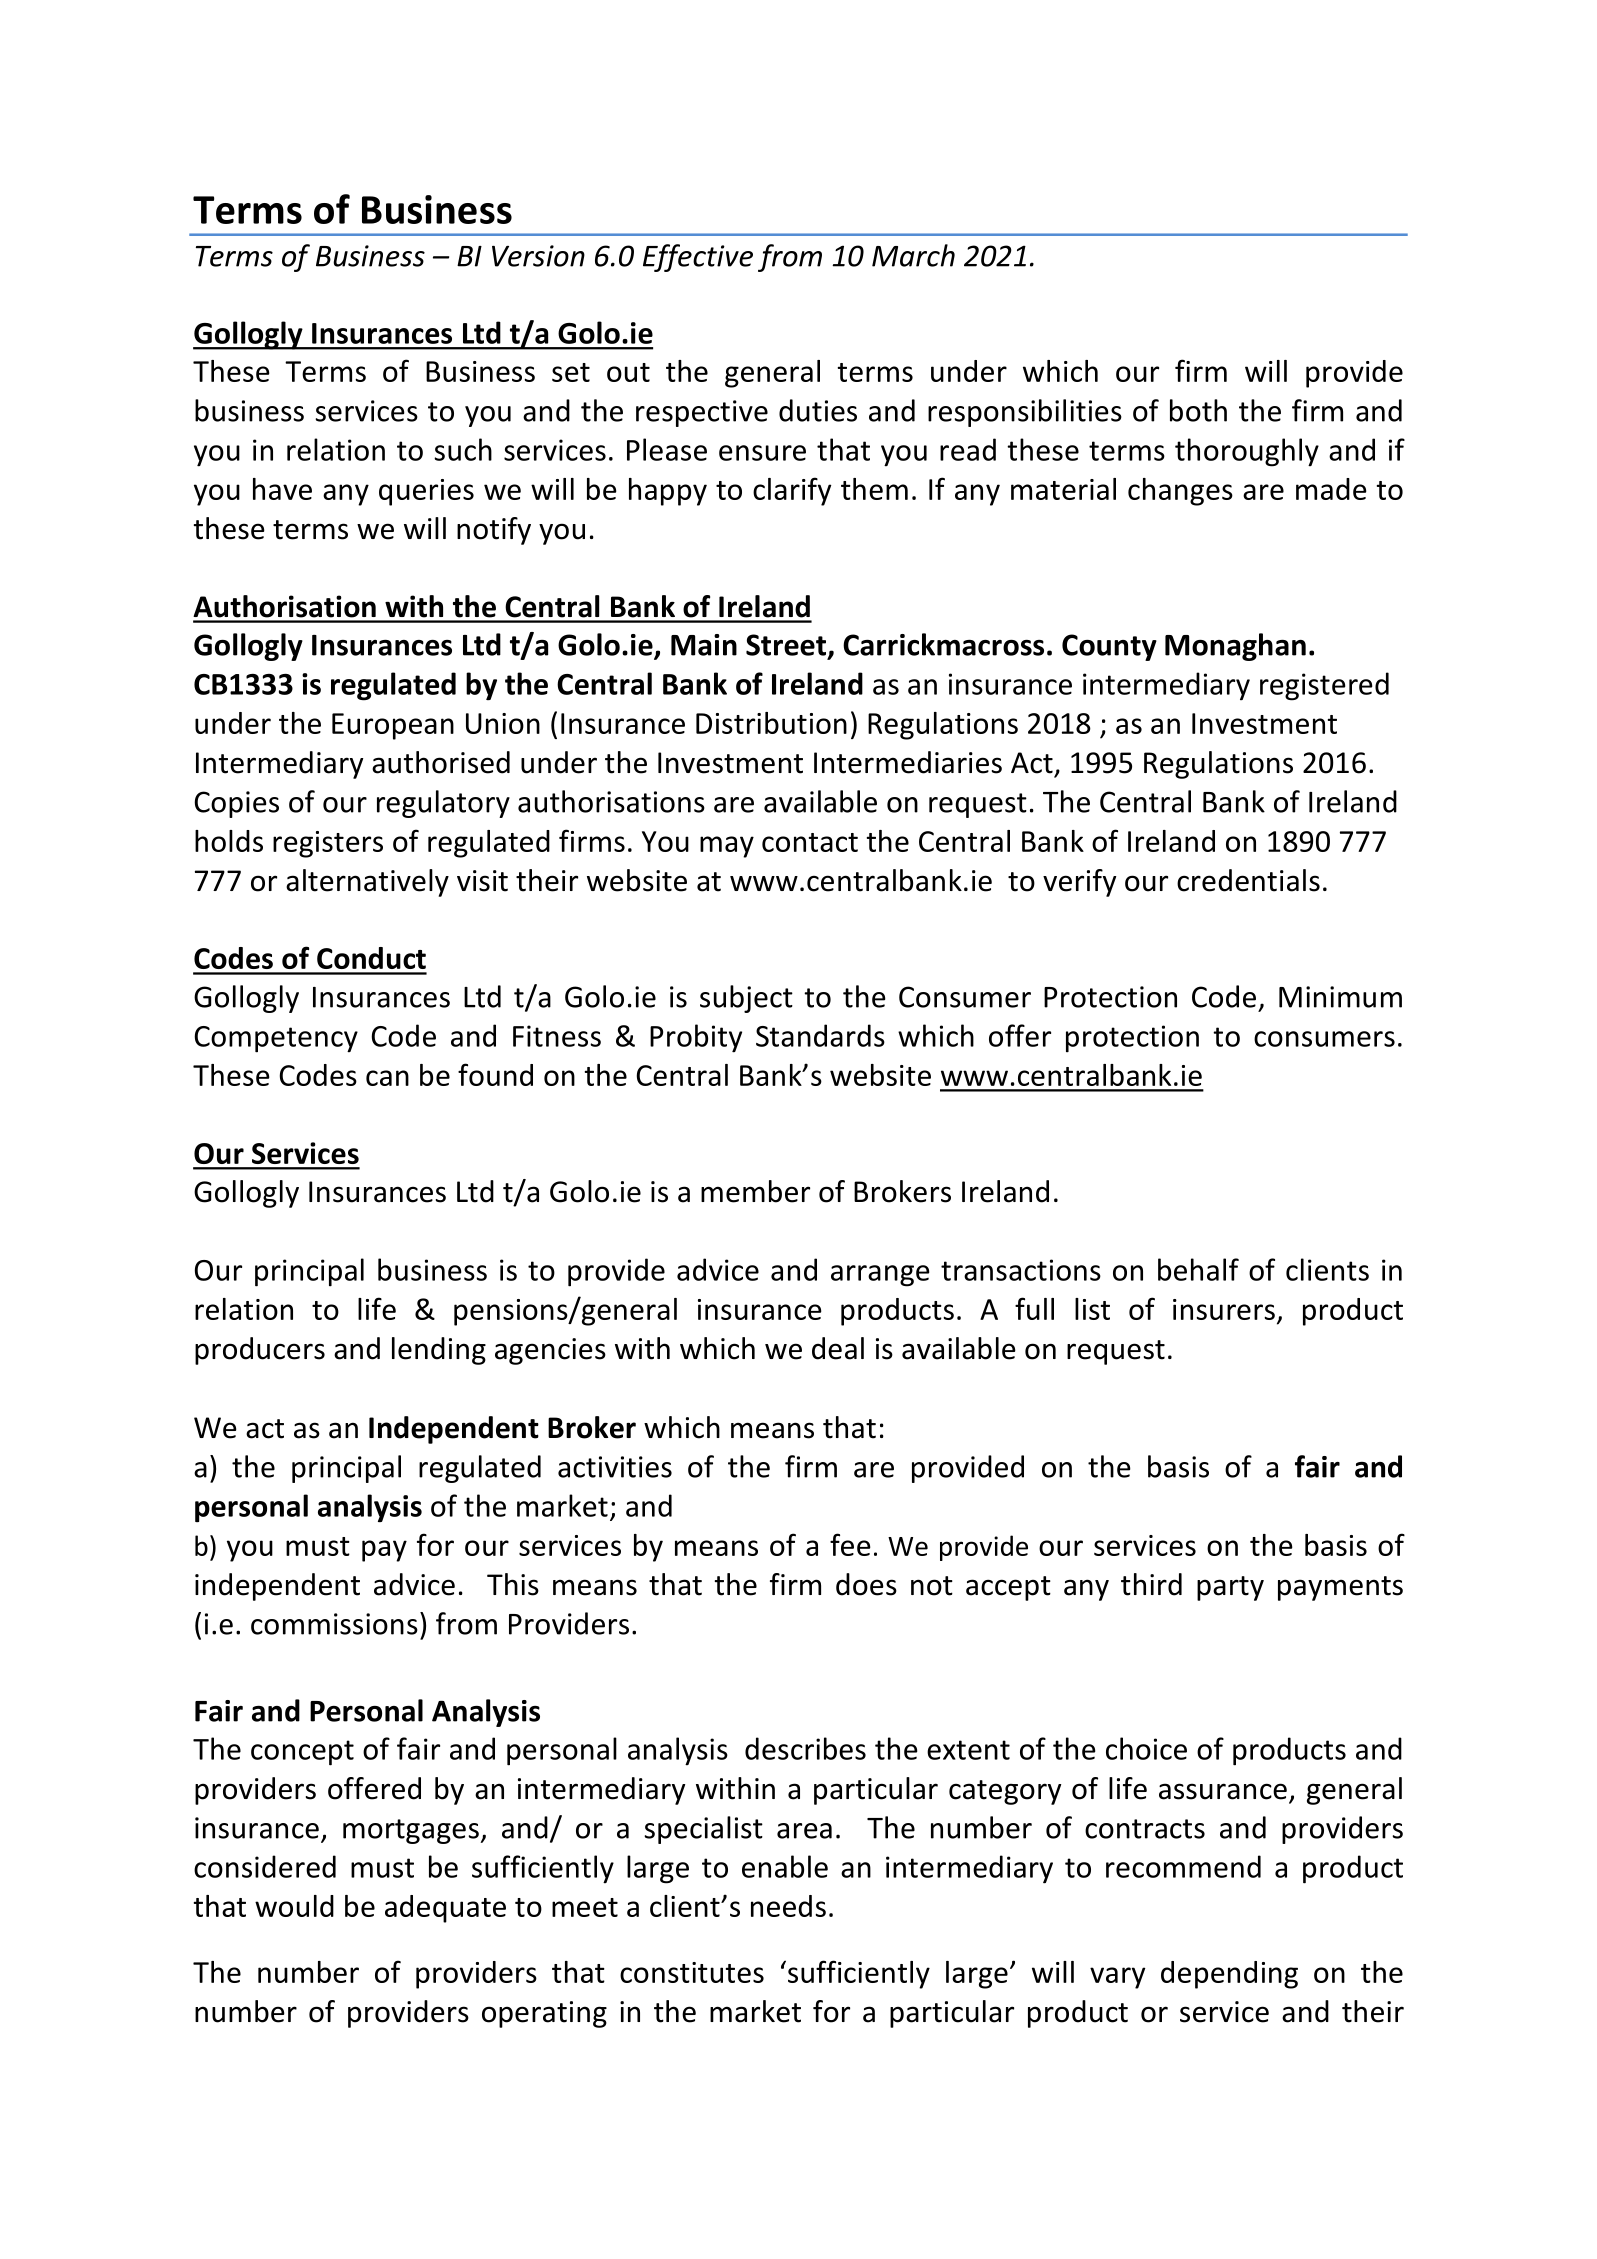  What do you see at coordinates (294, 1906) in the page?
I see `would` at bounding box center [294, 1906].
